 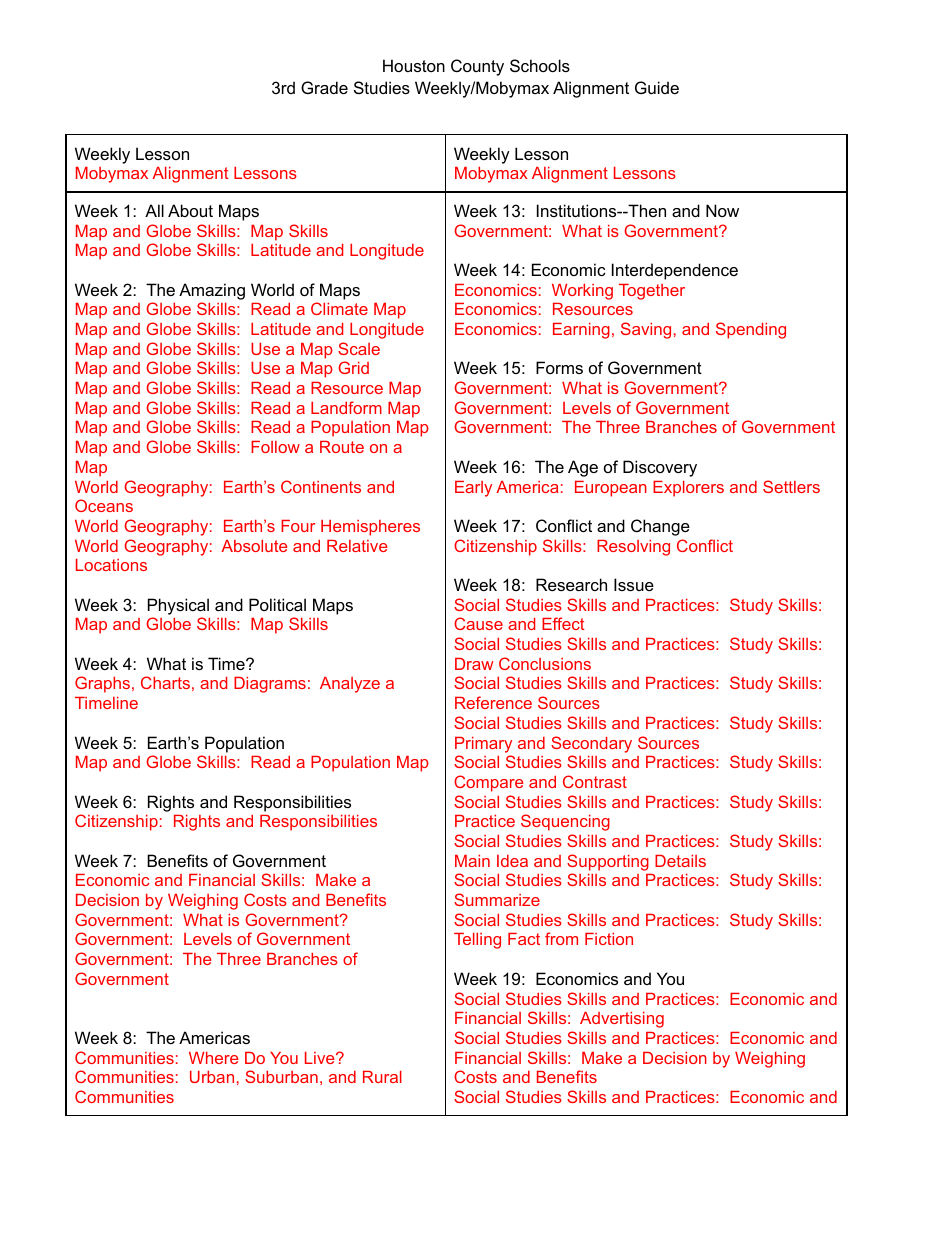 I want to click on Change, so click(x=660, y=527).
